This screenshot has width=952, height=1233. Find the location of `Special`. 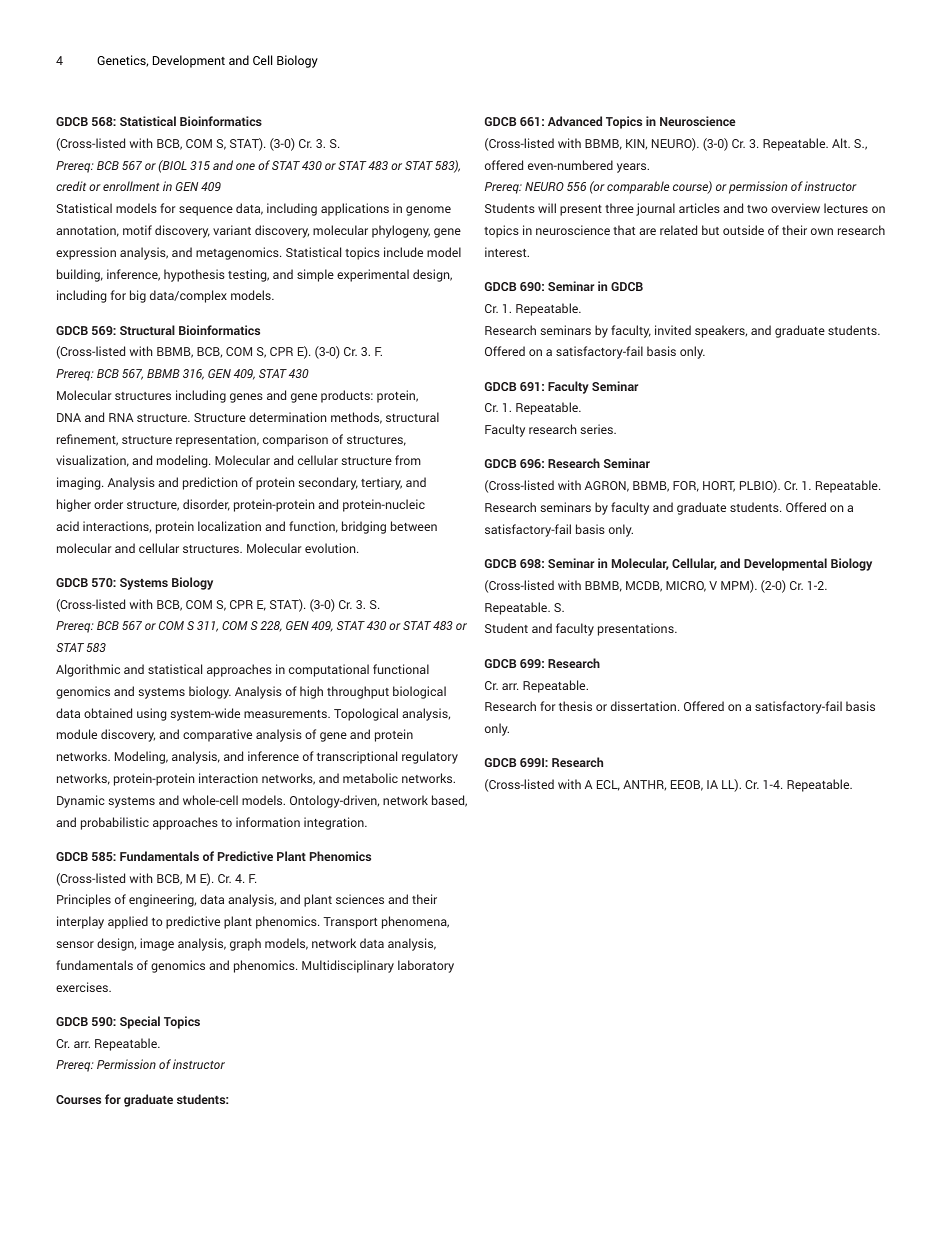

Special is located at coordinates (140, 1022).
